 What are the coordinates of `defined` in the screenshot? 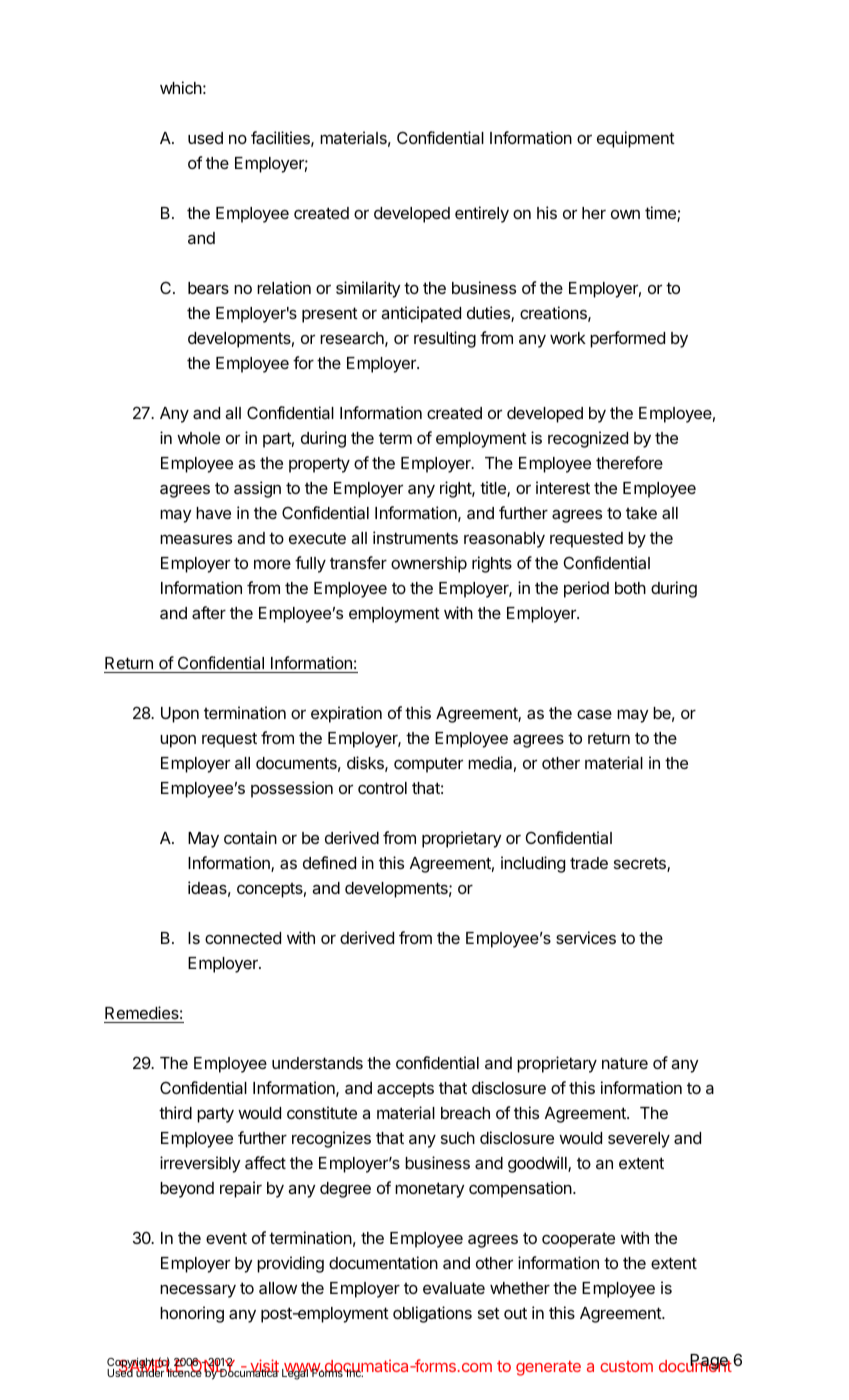 It's located at (329, 862).
